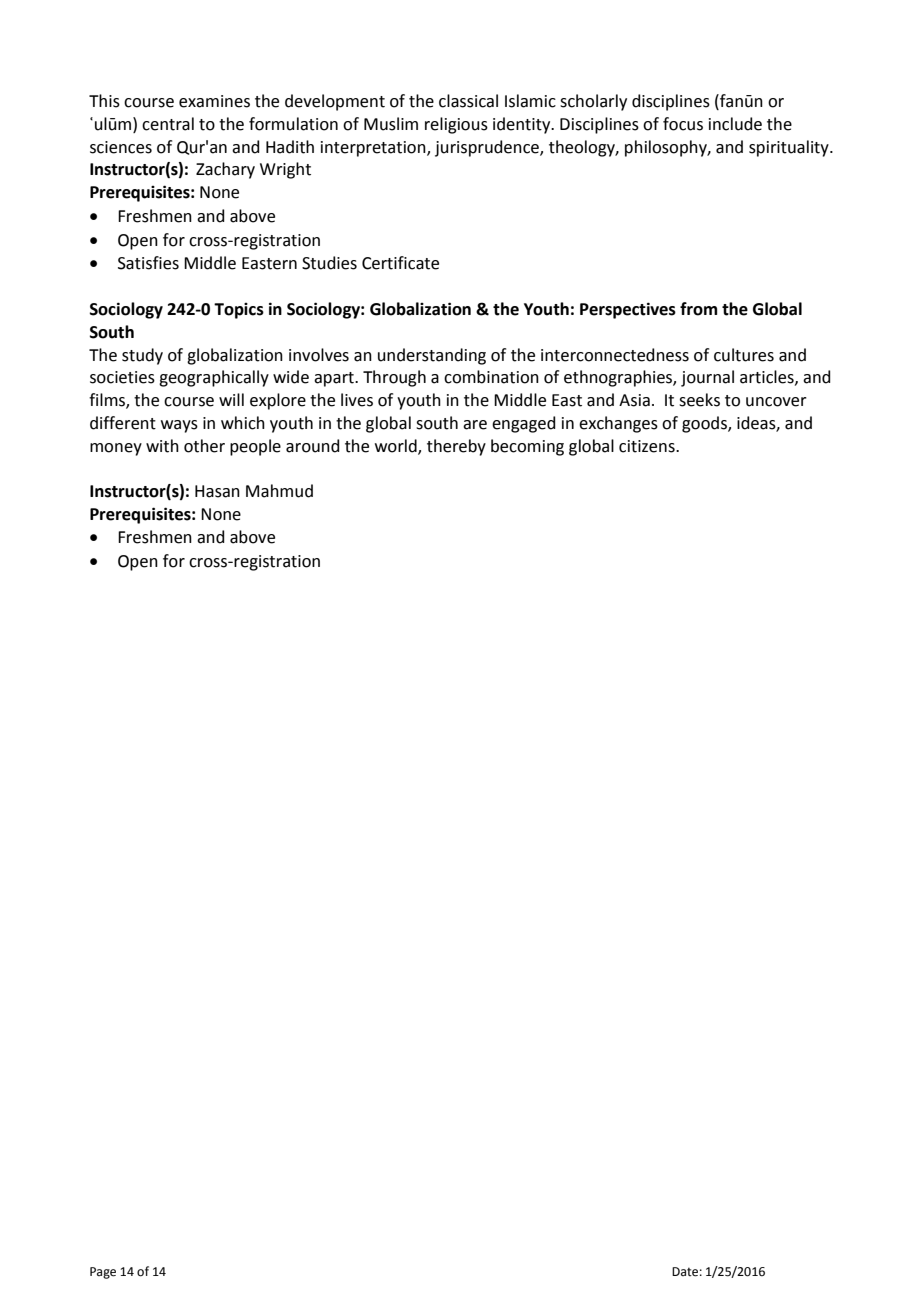 The width and height of the page is (924, 1308). What do you see at coordinates (397, 446) in the page?
I see `world` at bounding box center [397, 446].
